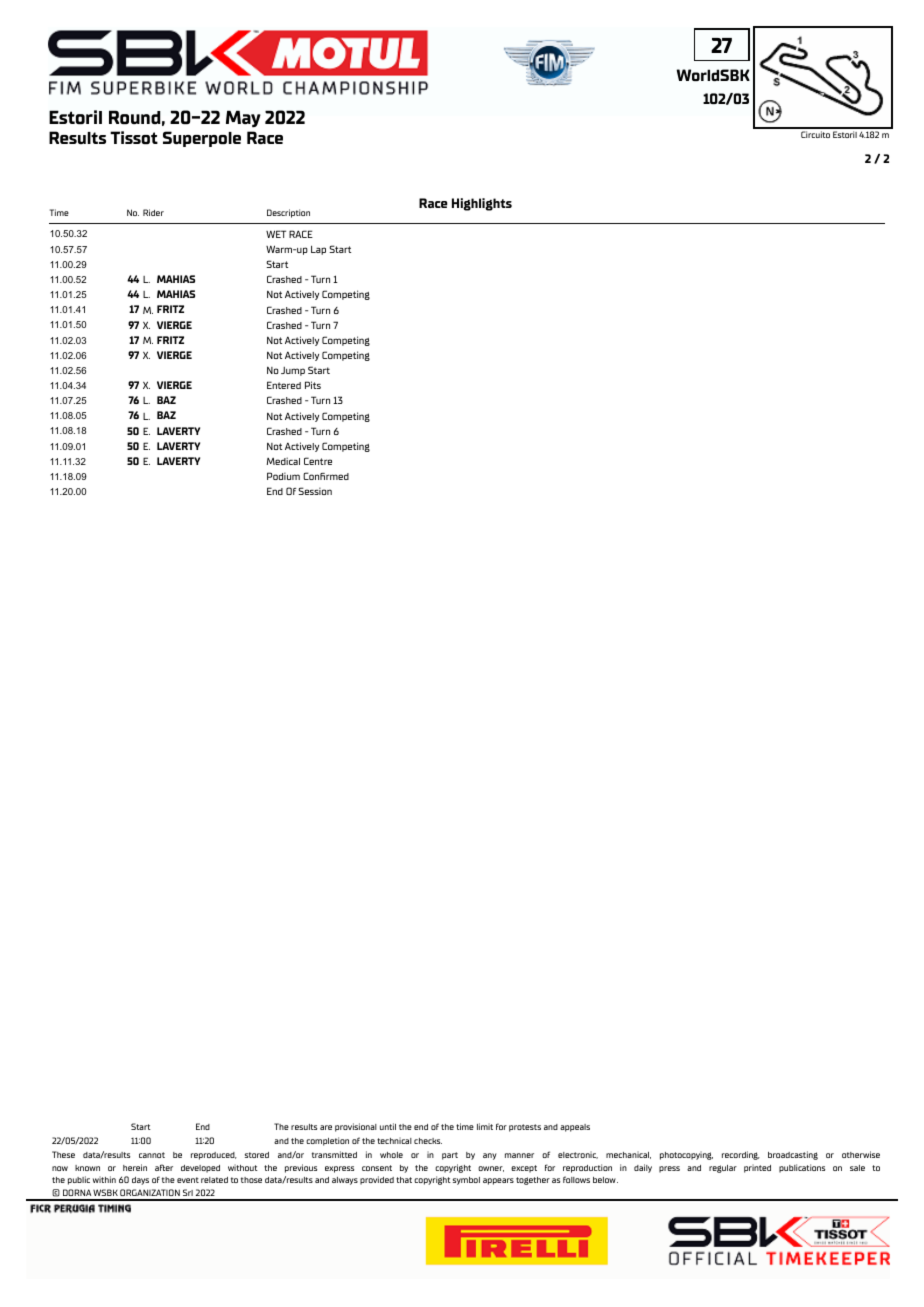  Describe the element at coordinates (284, 385) in the page. I see `Entered` at that location.
